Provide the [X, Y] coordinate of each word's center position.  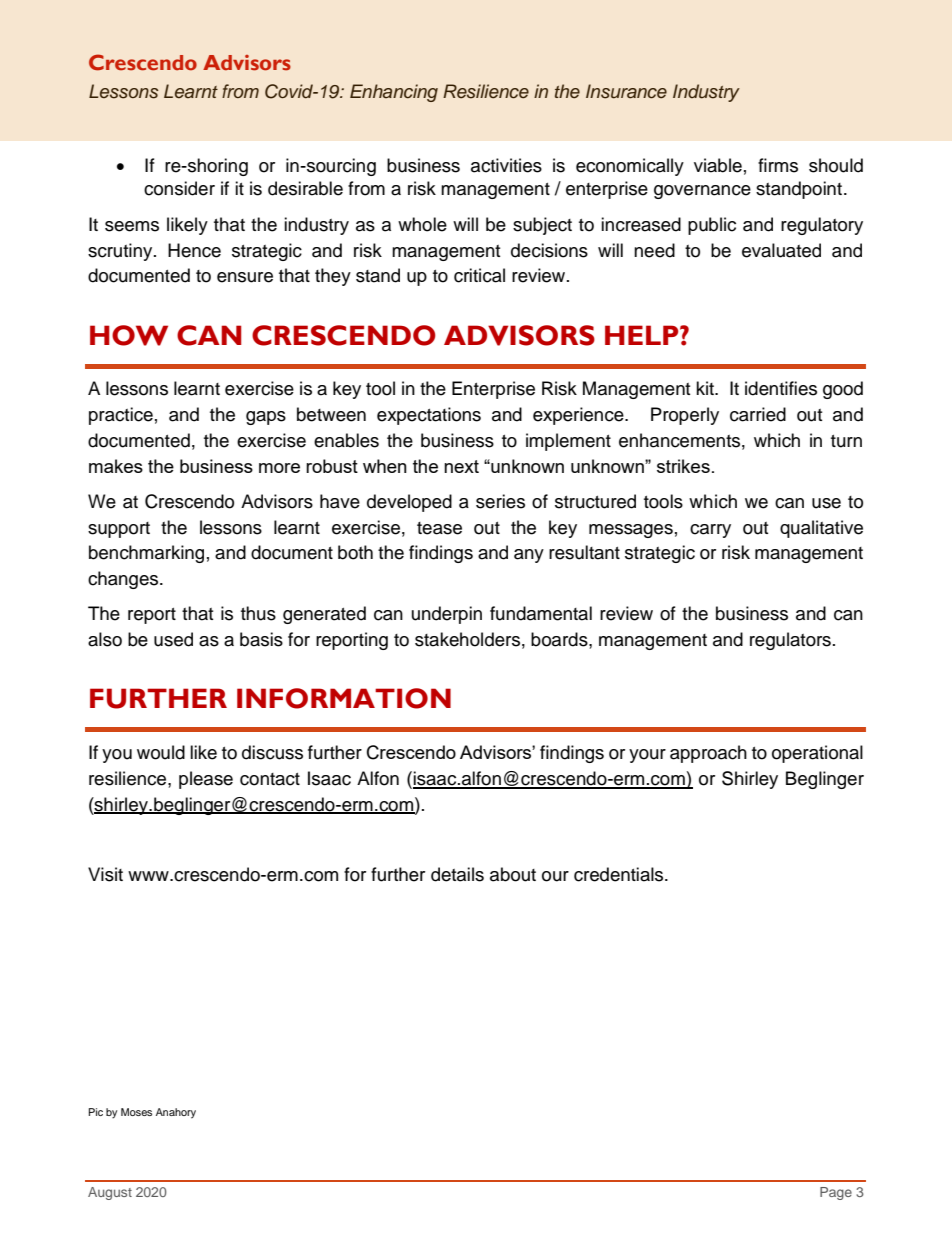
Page [836, 1193]
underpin [447, 615]
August [110, 1193]
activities [506, 165]
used [173, 639]
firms [778, 165]
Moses [136, 1112]
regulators [790, 641]
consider [179, 188]
